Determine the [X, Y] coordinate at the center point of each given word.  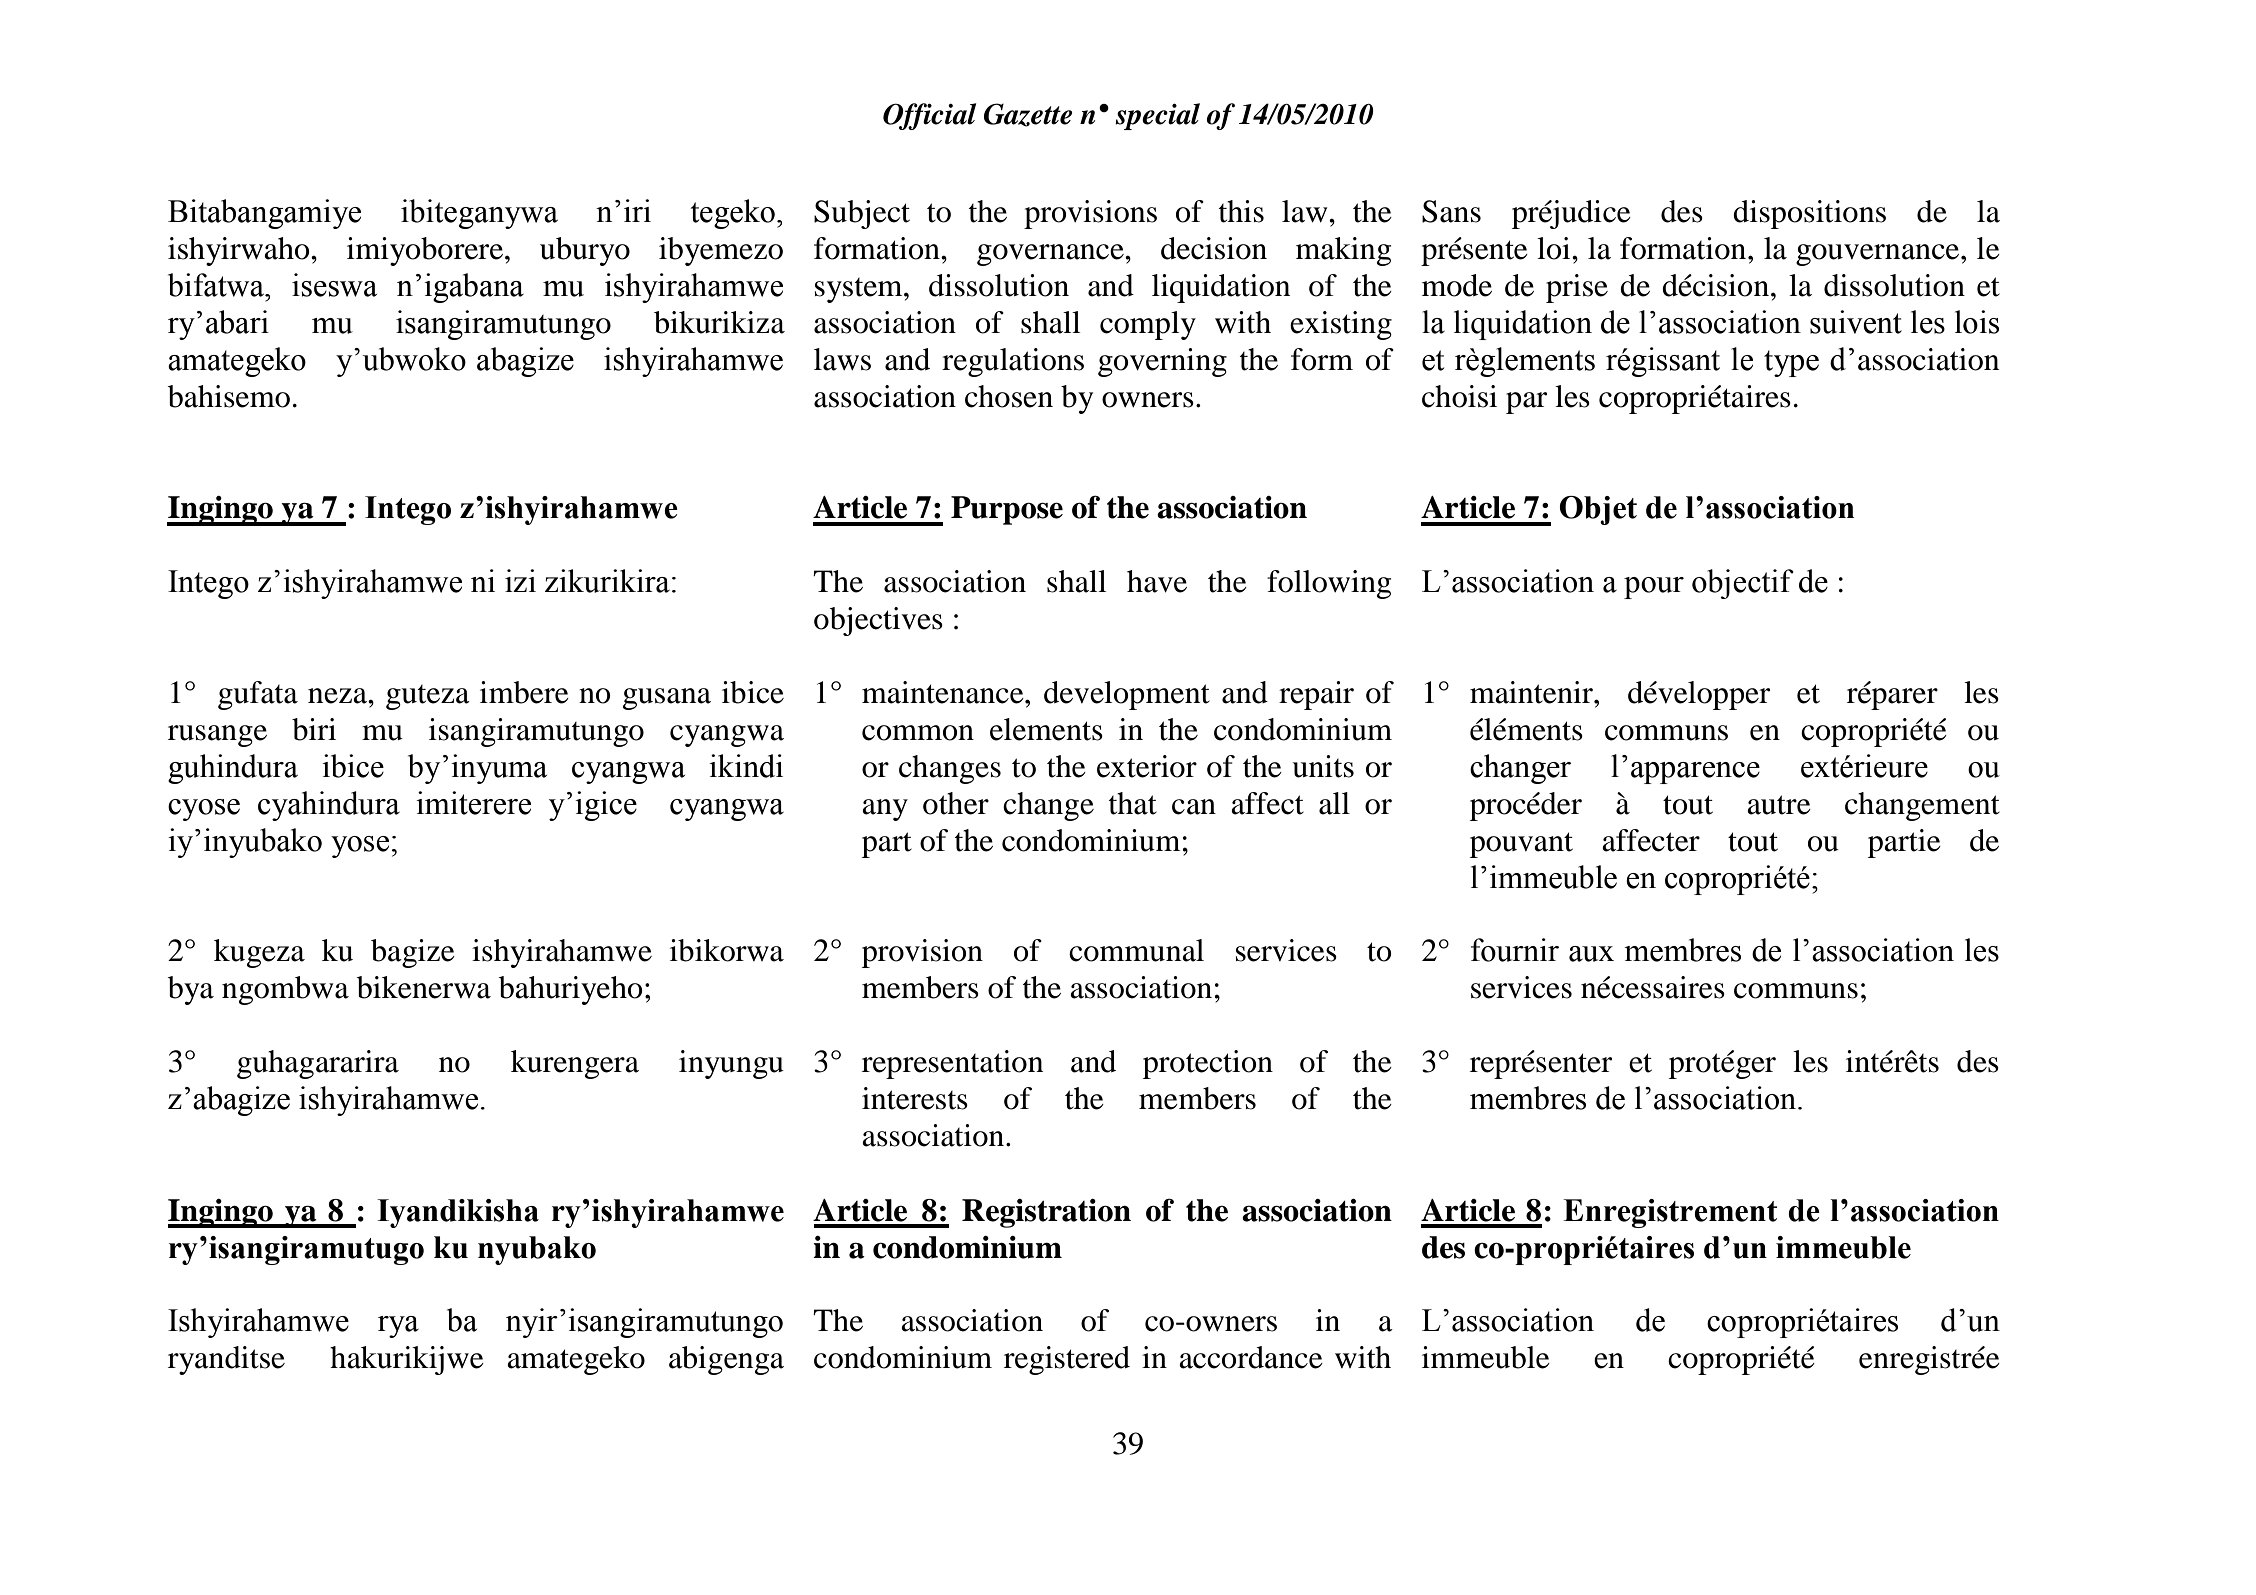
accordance [1251, 1357]
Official [929, 116]
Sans [1451, 211]
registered [1067, 1360]
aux [1591, 954]
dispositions [1809, 214]
